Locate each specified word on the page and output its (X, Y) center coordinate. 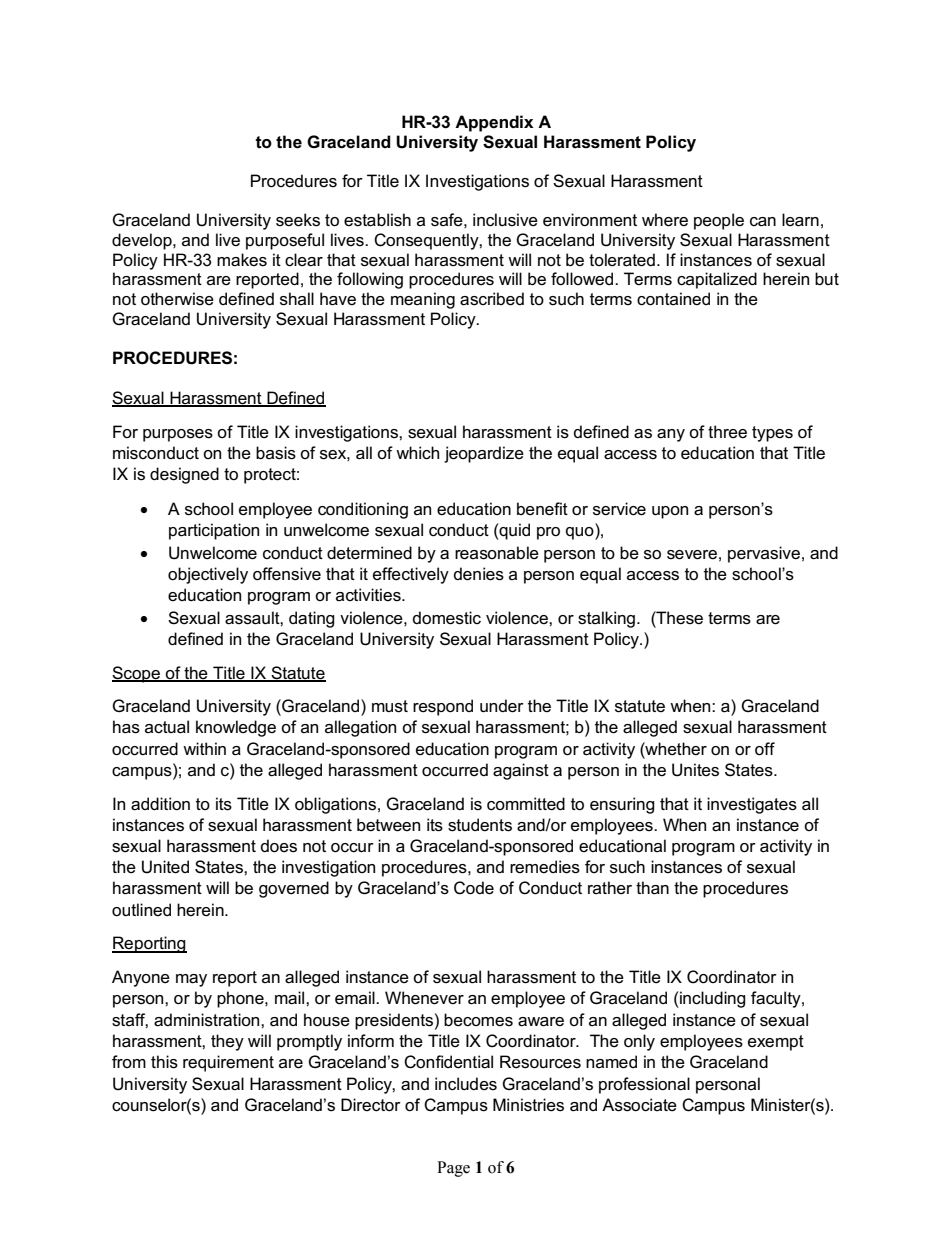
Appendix (494, 123)
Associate (639, 1105)
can (763, 222)
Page (453, 1169)
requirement (228, 1063)
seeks (298, 220)
